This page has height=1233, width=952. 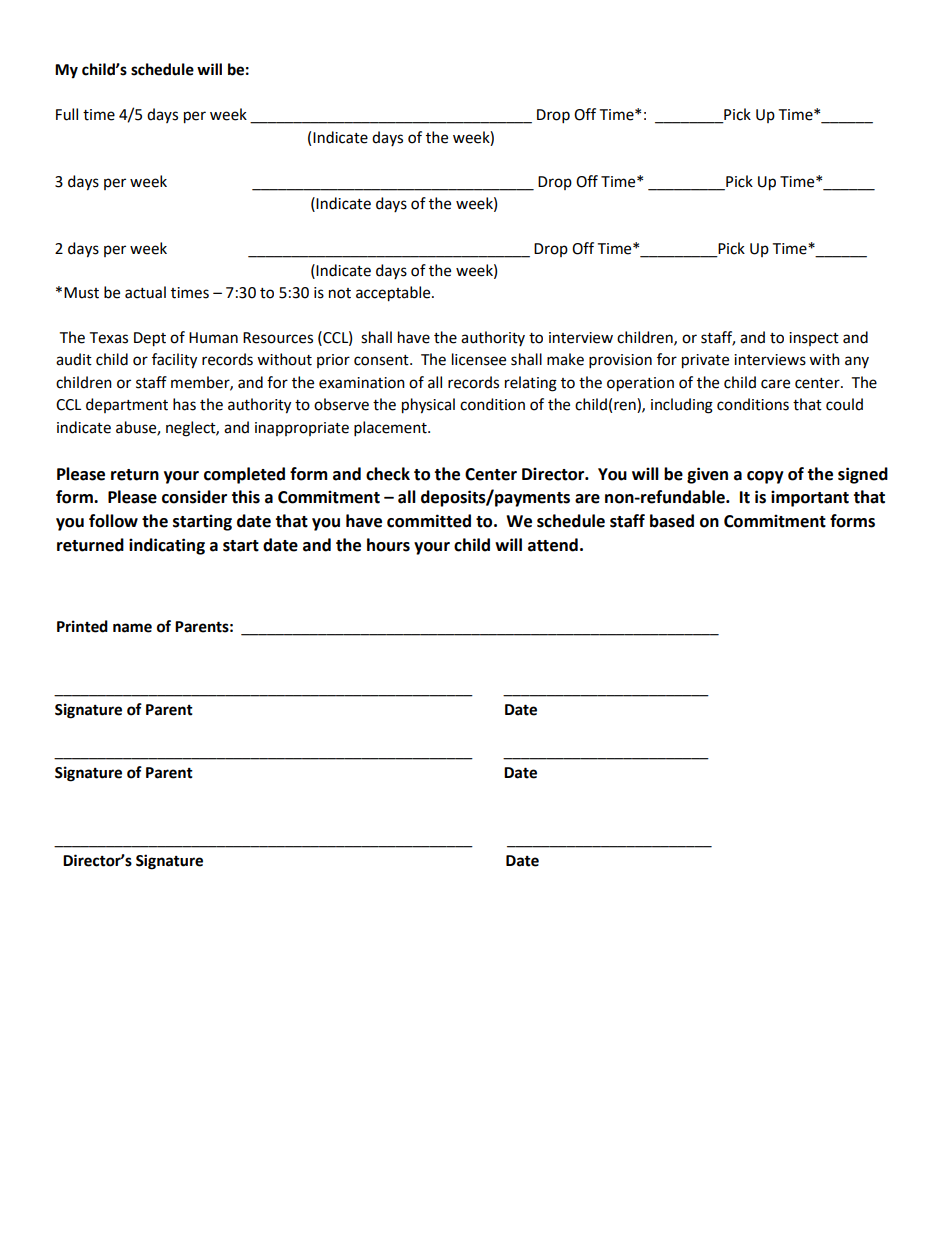 What do you see at coordinates (132, 628) in the page?
I see `name` at bounding box center [132, 628].
